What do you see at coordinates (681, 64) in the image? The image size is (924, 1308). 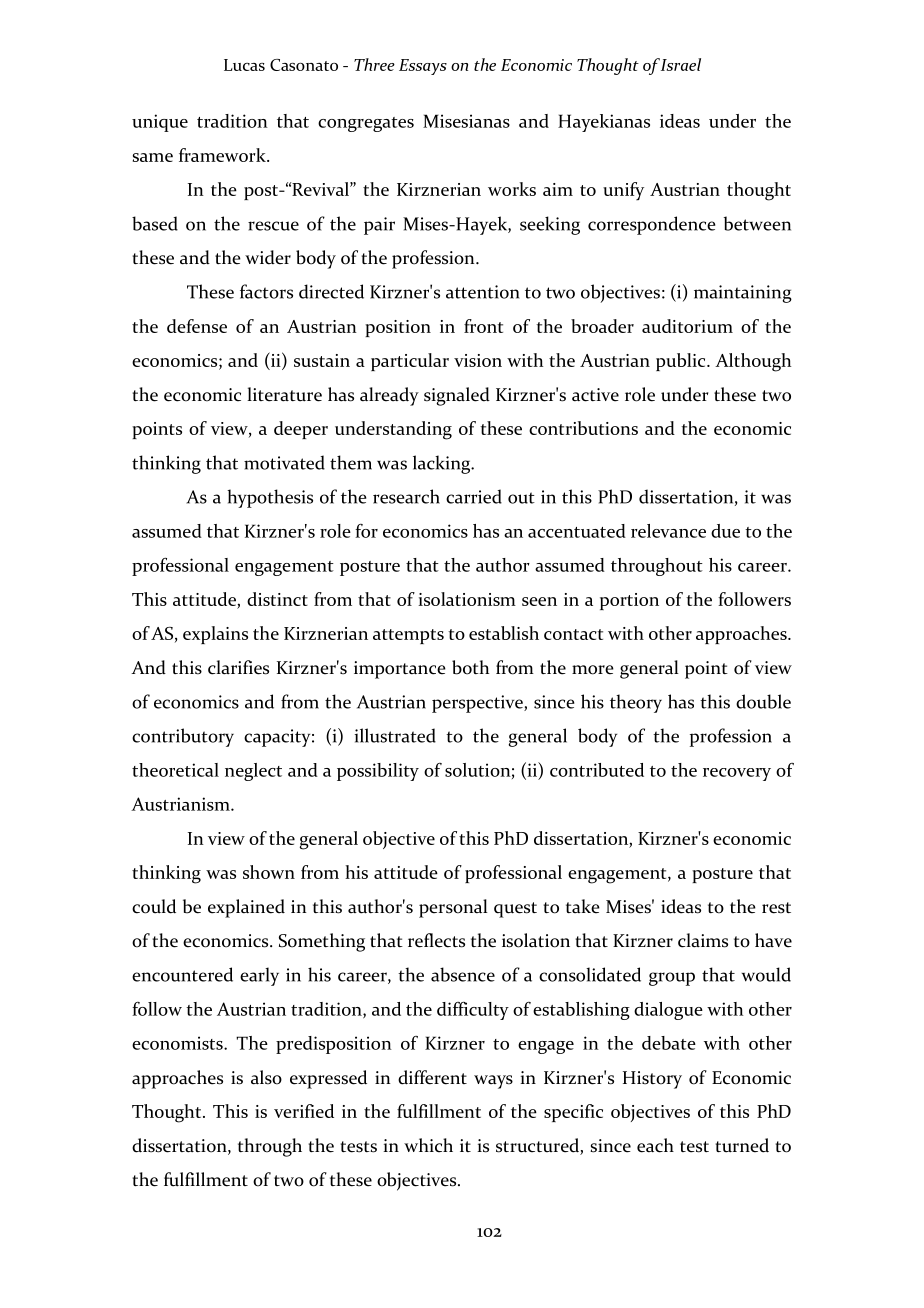 I see `Israel` at bounding box center [681, 64].
